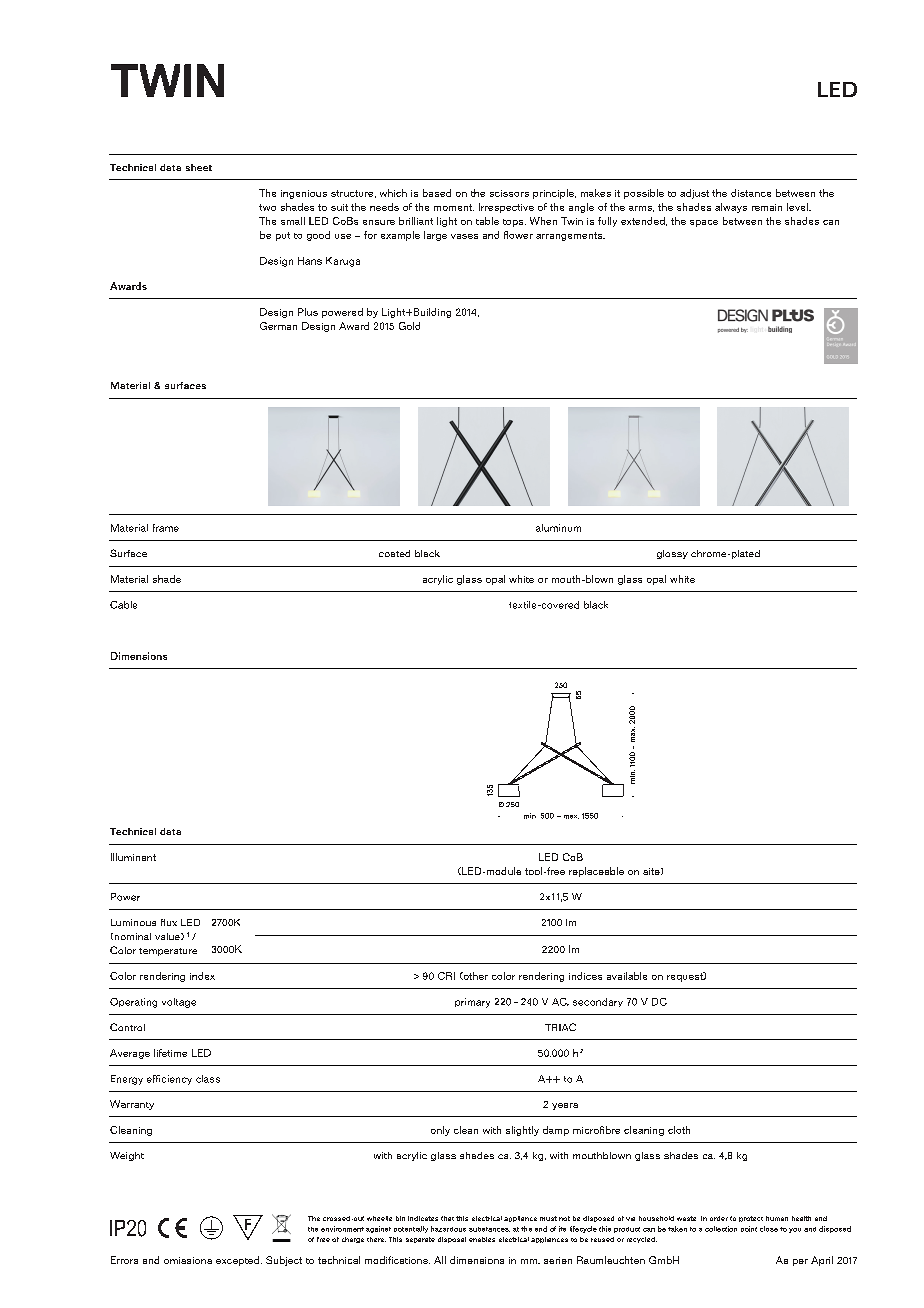 The width and height of the document is (924, 1308). I want to click on omissions, so click(188, 1260).
